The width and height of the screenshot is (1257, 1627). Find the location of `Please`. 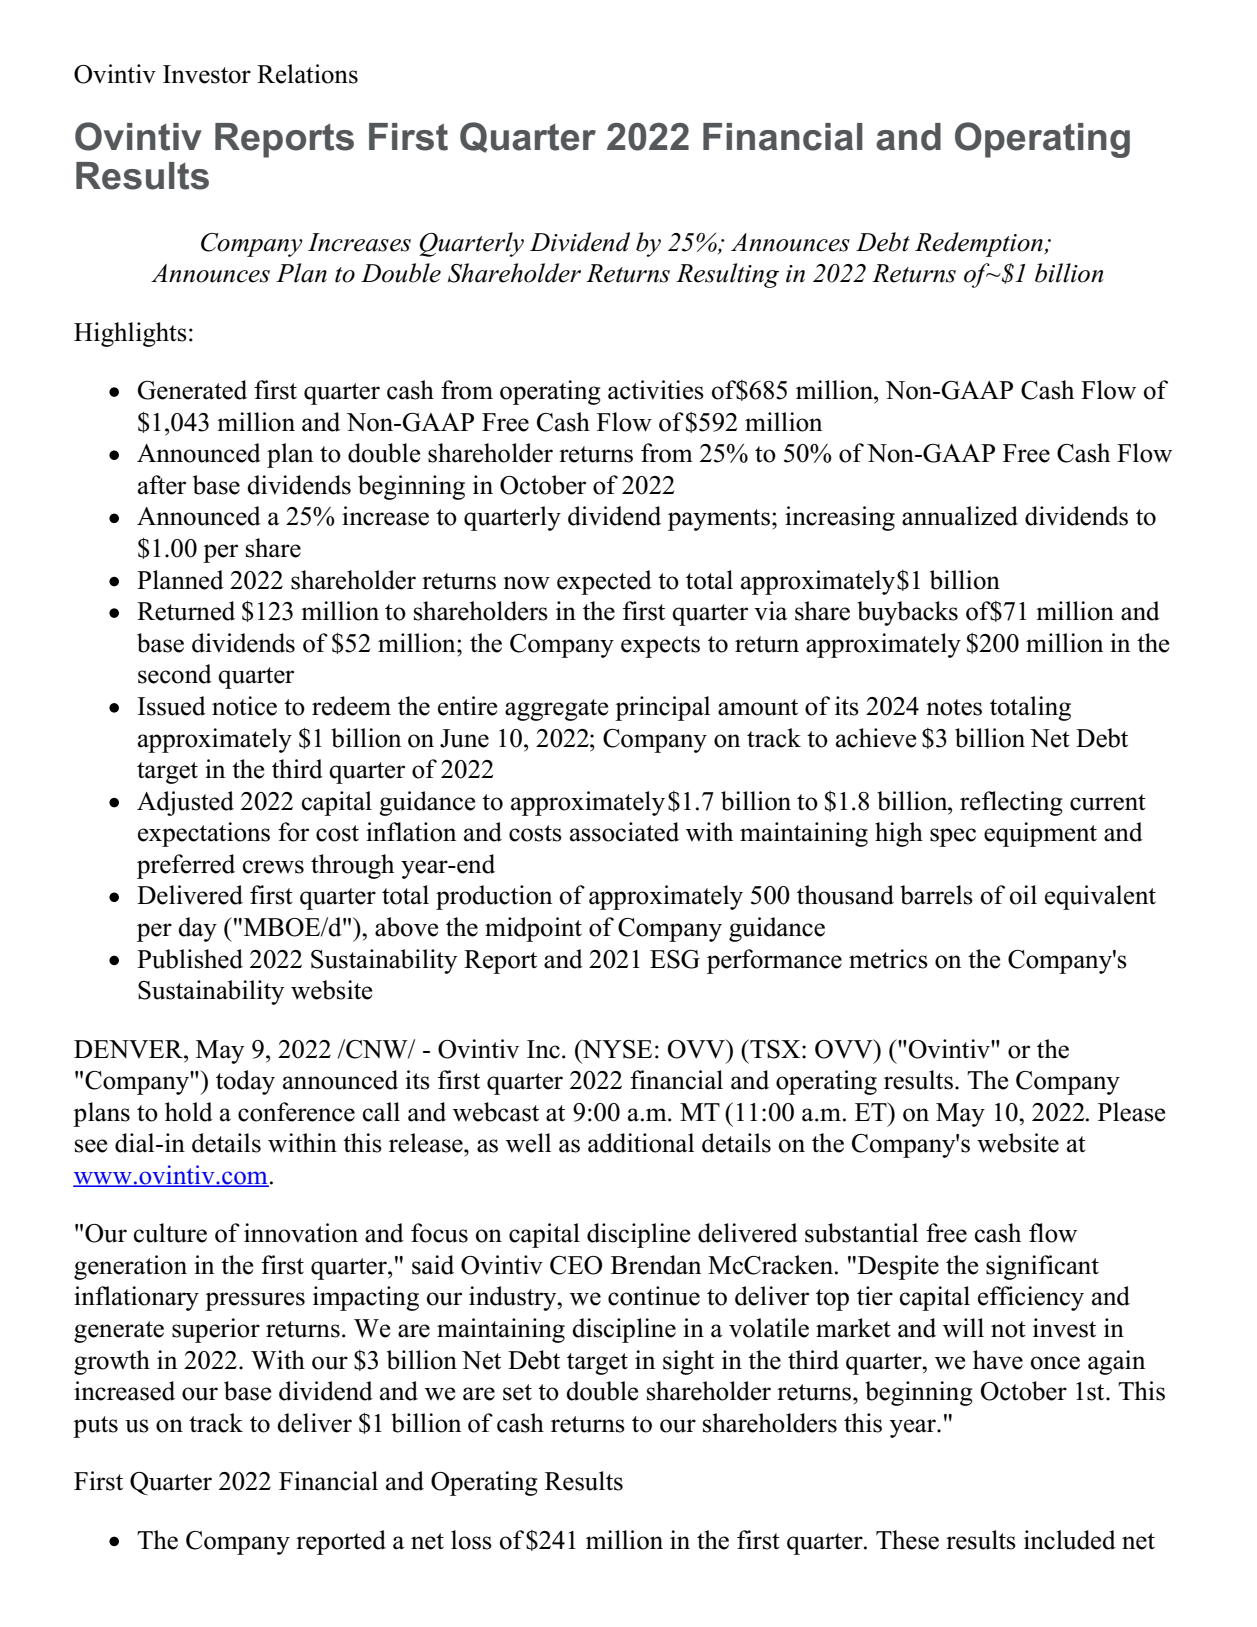

Please is located at coordinates (1131, 1112).
